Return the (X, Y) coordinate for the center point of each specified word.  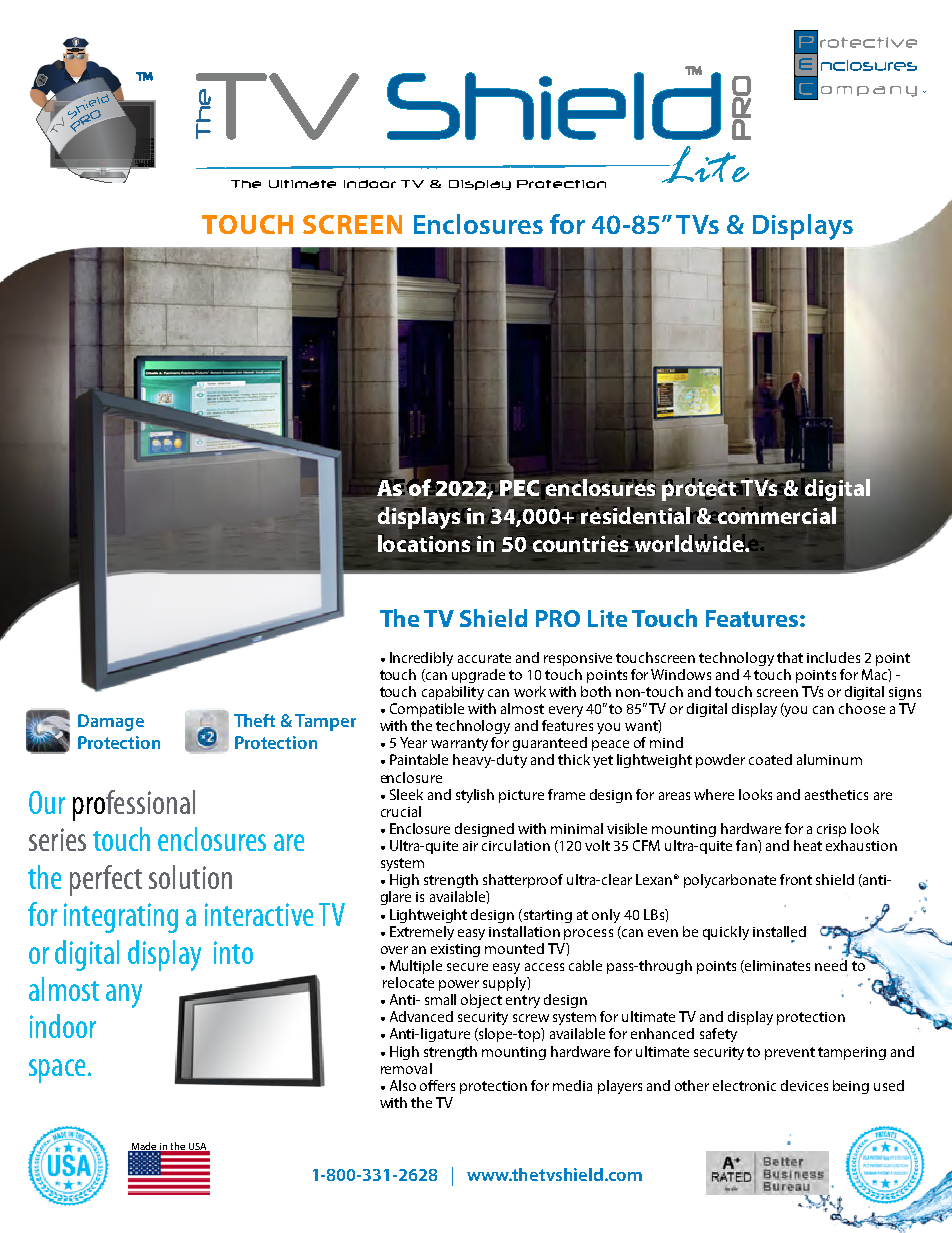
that (790, 657)
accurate (484, 658)
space (57, 1071)
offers (437, 1085)
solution (190, 877)
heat (808, 845)
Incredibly (421, 659)
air (470, 846)
